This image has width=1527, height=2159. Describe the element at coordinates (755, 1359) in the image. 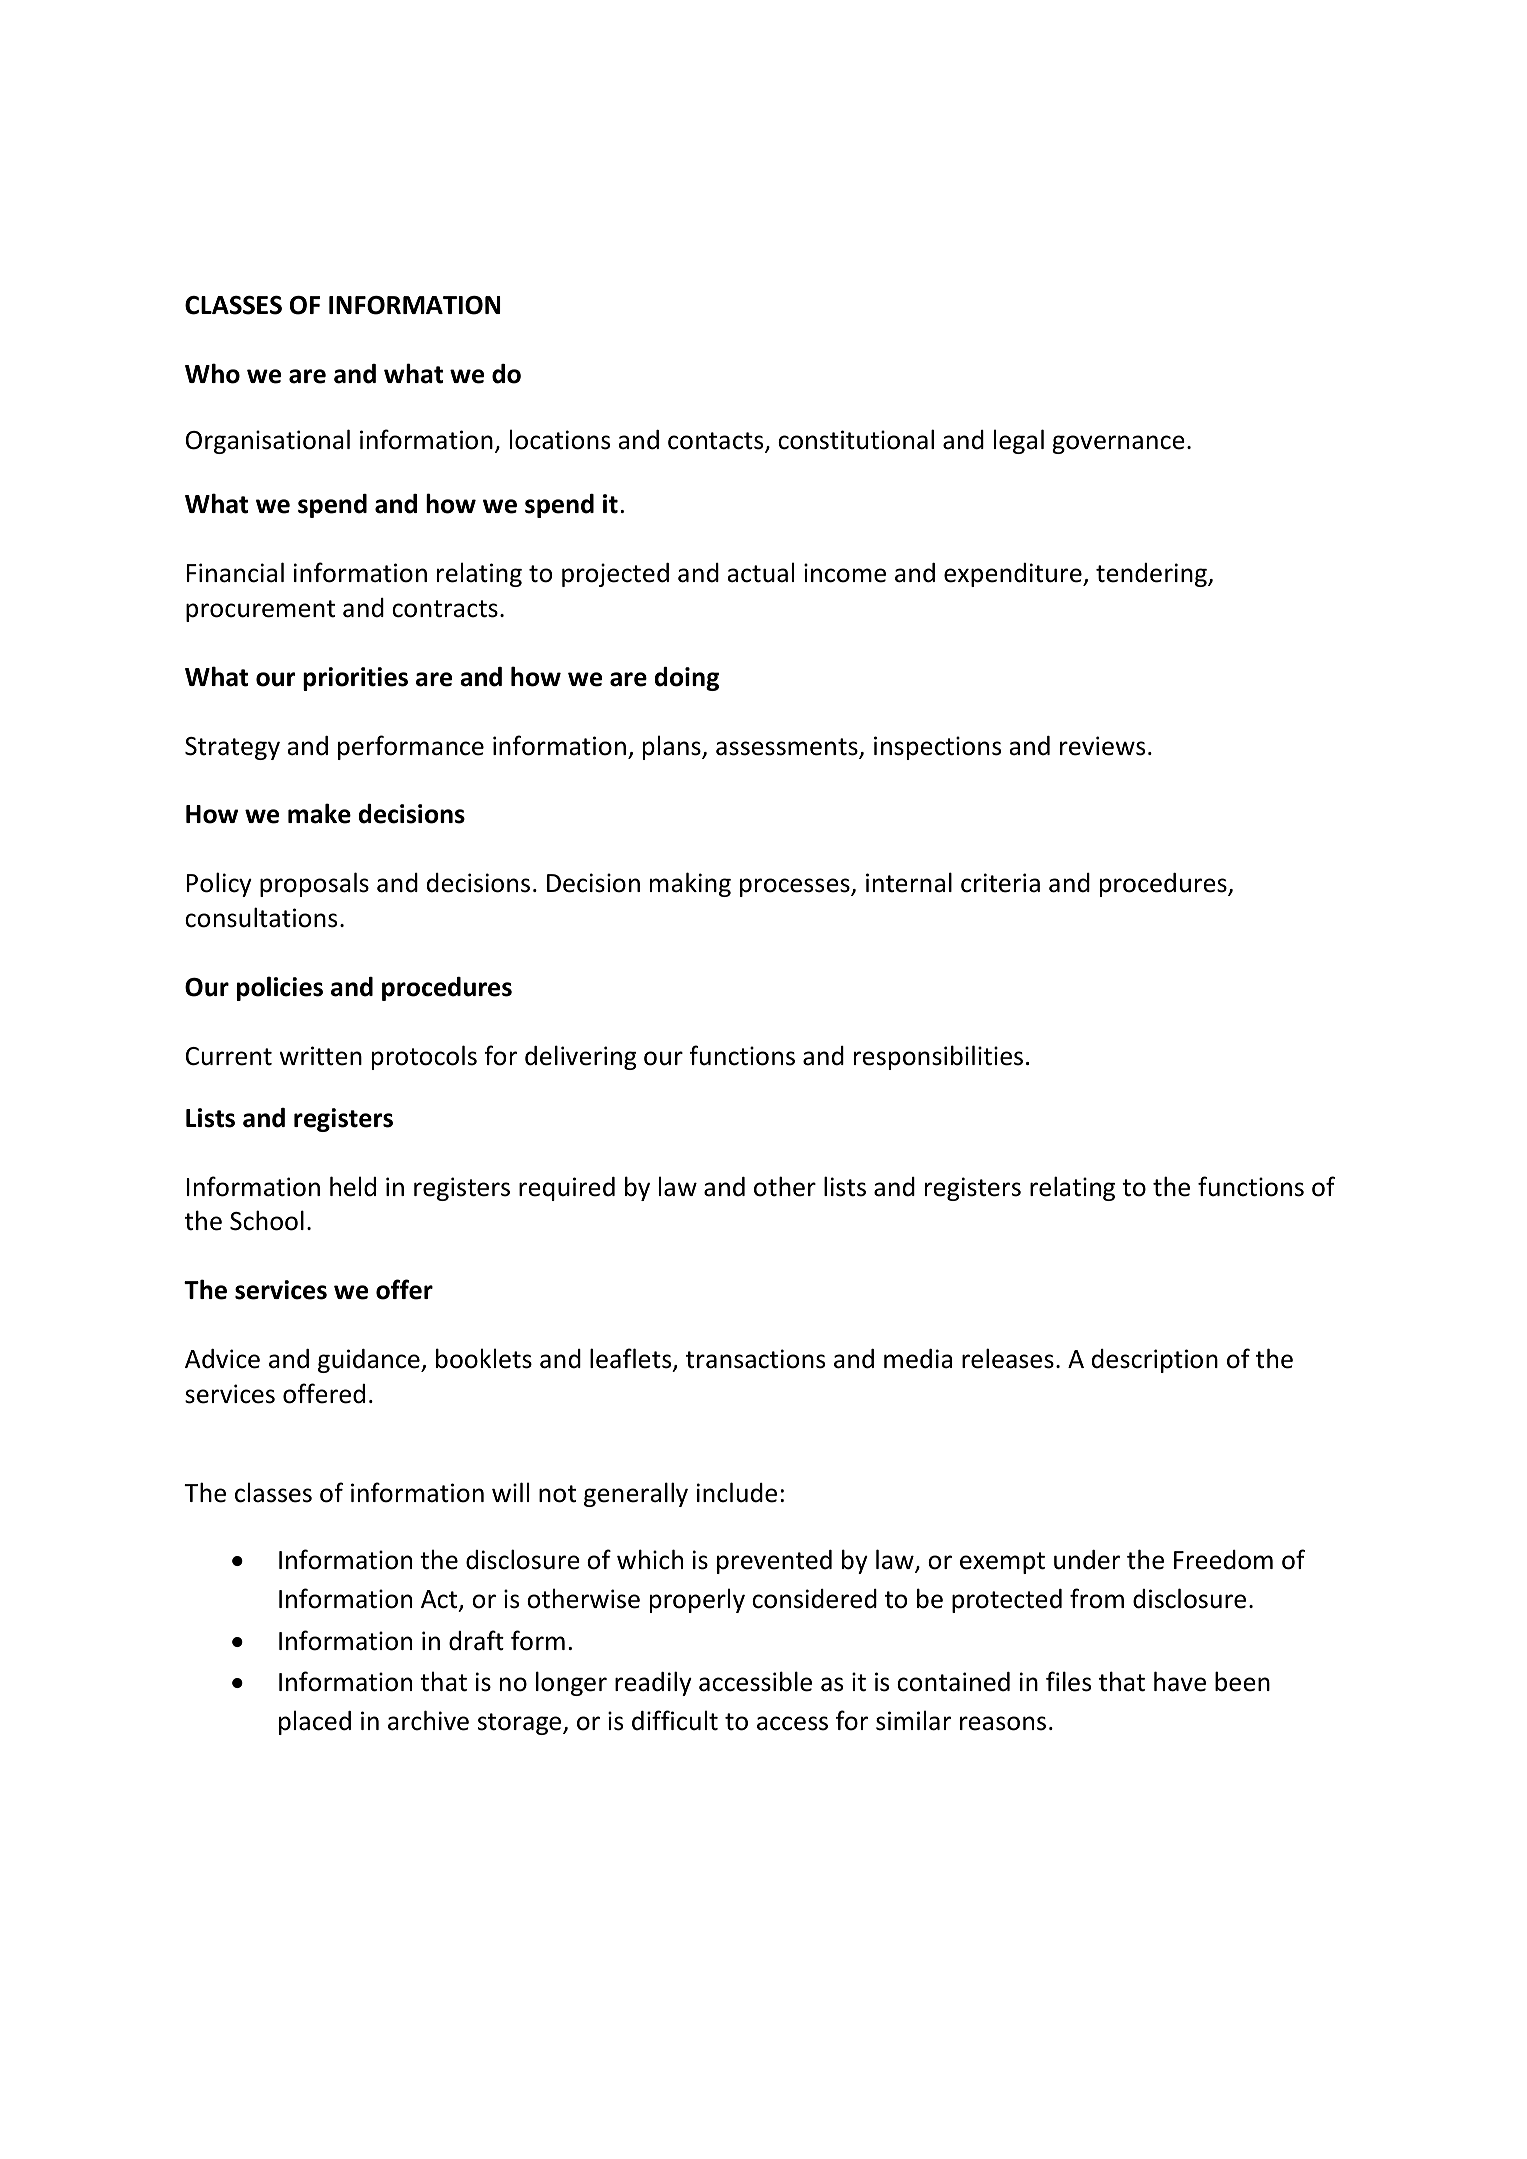

I see `transactions` at that location.
